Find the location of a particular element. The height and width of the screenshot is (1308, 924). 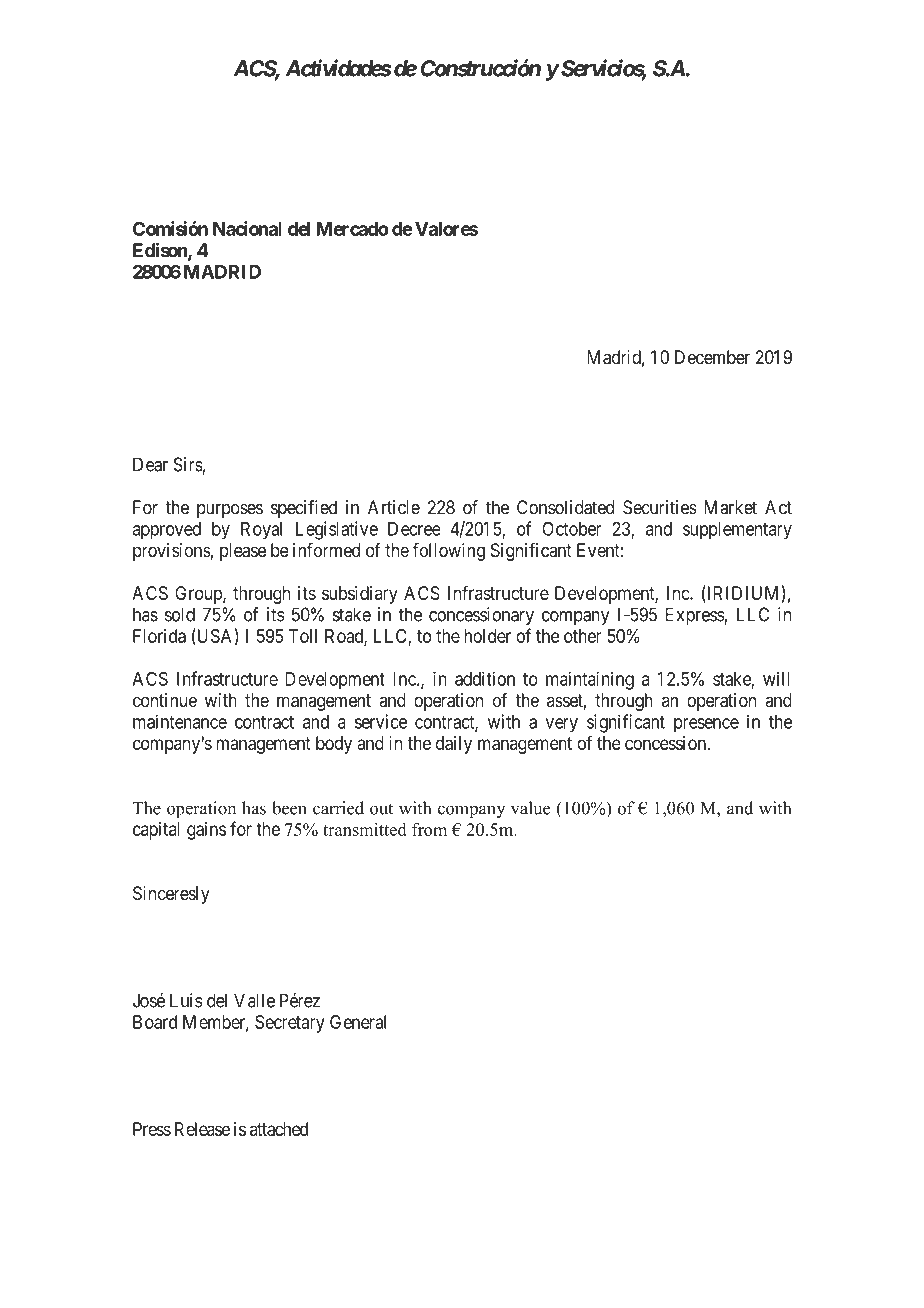

Release is located at coordinates (202, 1129).
